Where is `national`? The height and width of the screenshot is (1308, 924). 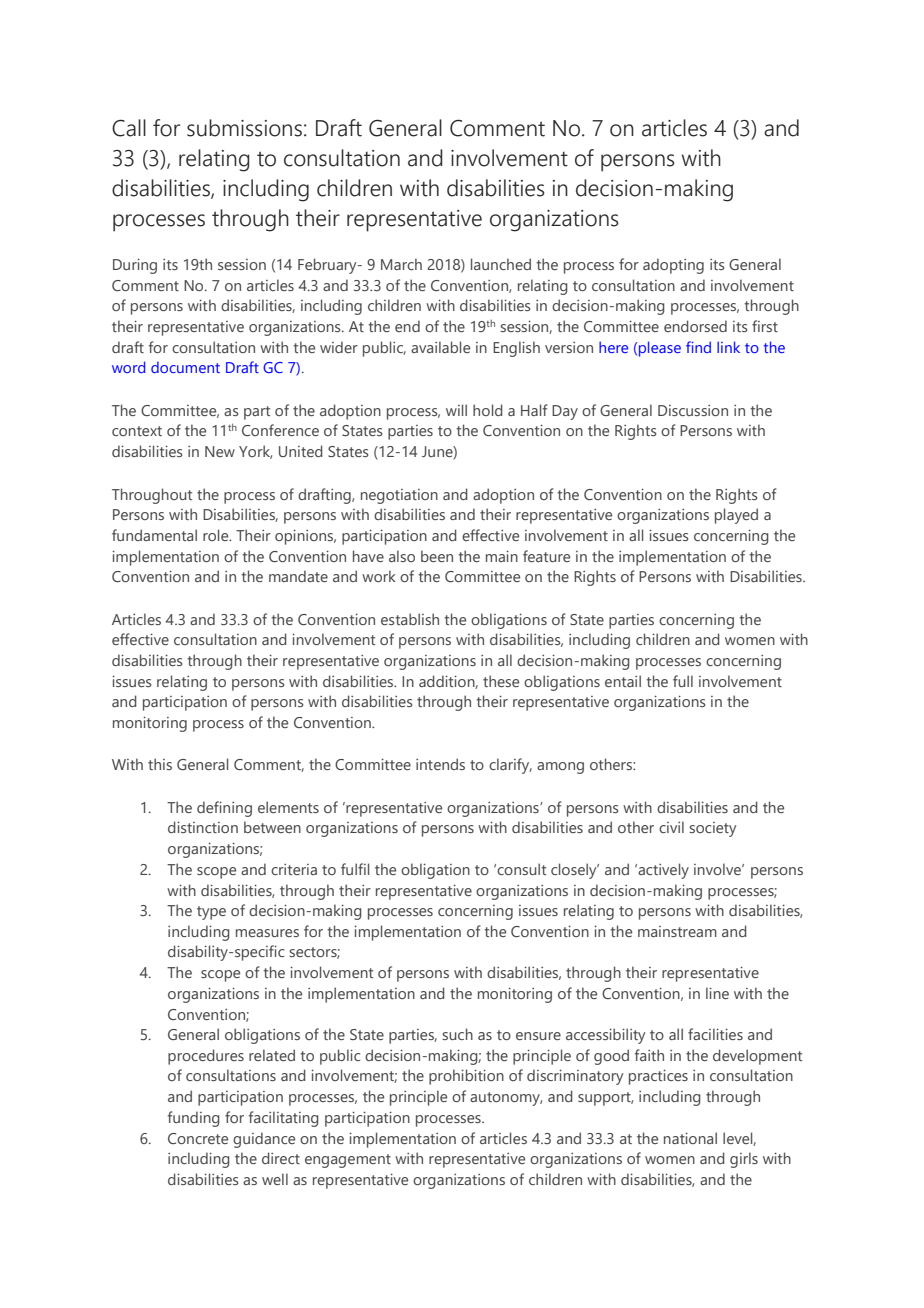
national is located at coordinates (690, 1138).
